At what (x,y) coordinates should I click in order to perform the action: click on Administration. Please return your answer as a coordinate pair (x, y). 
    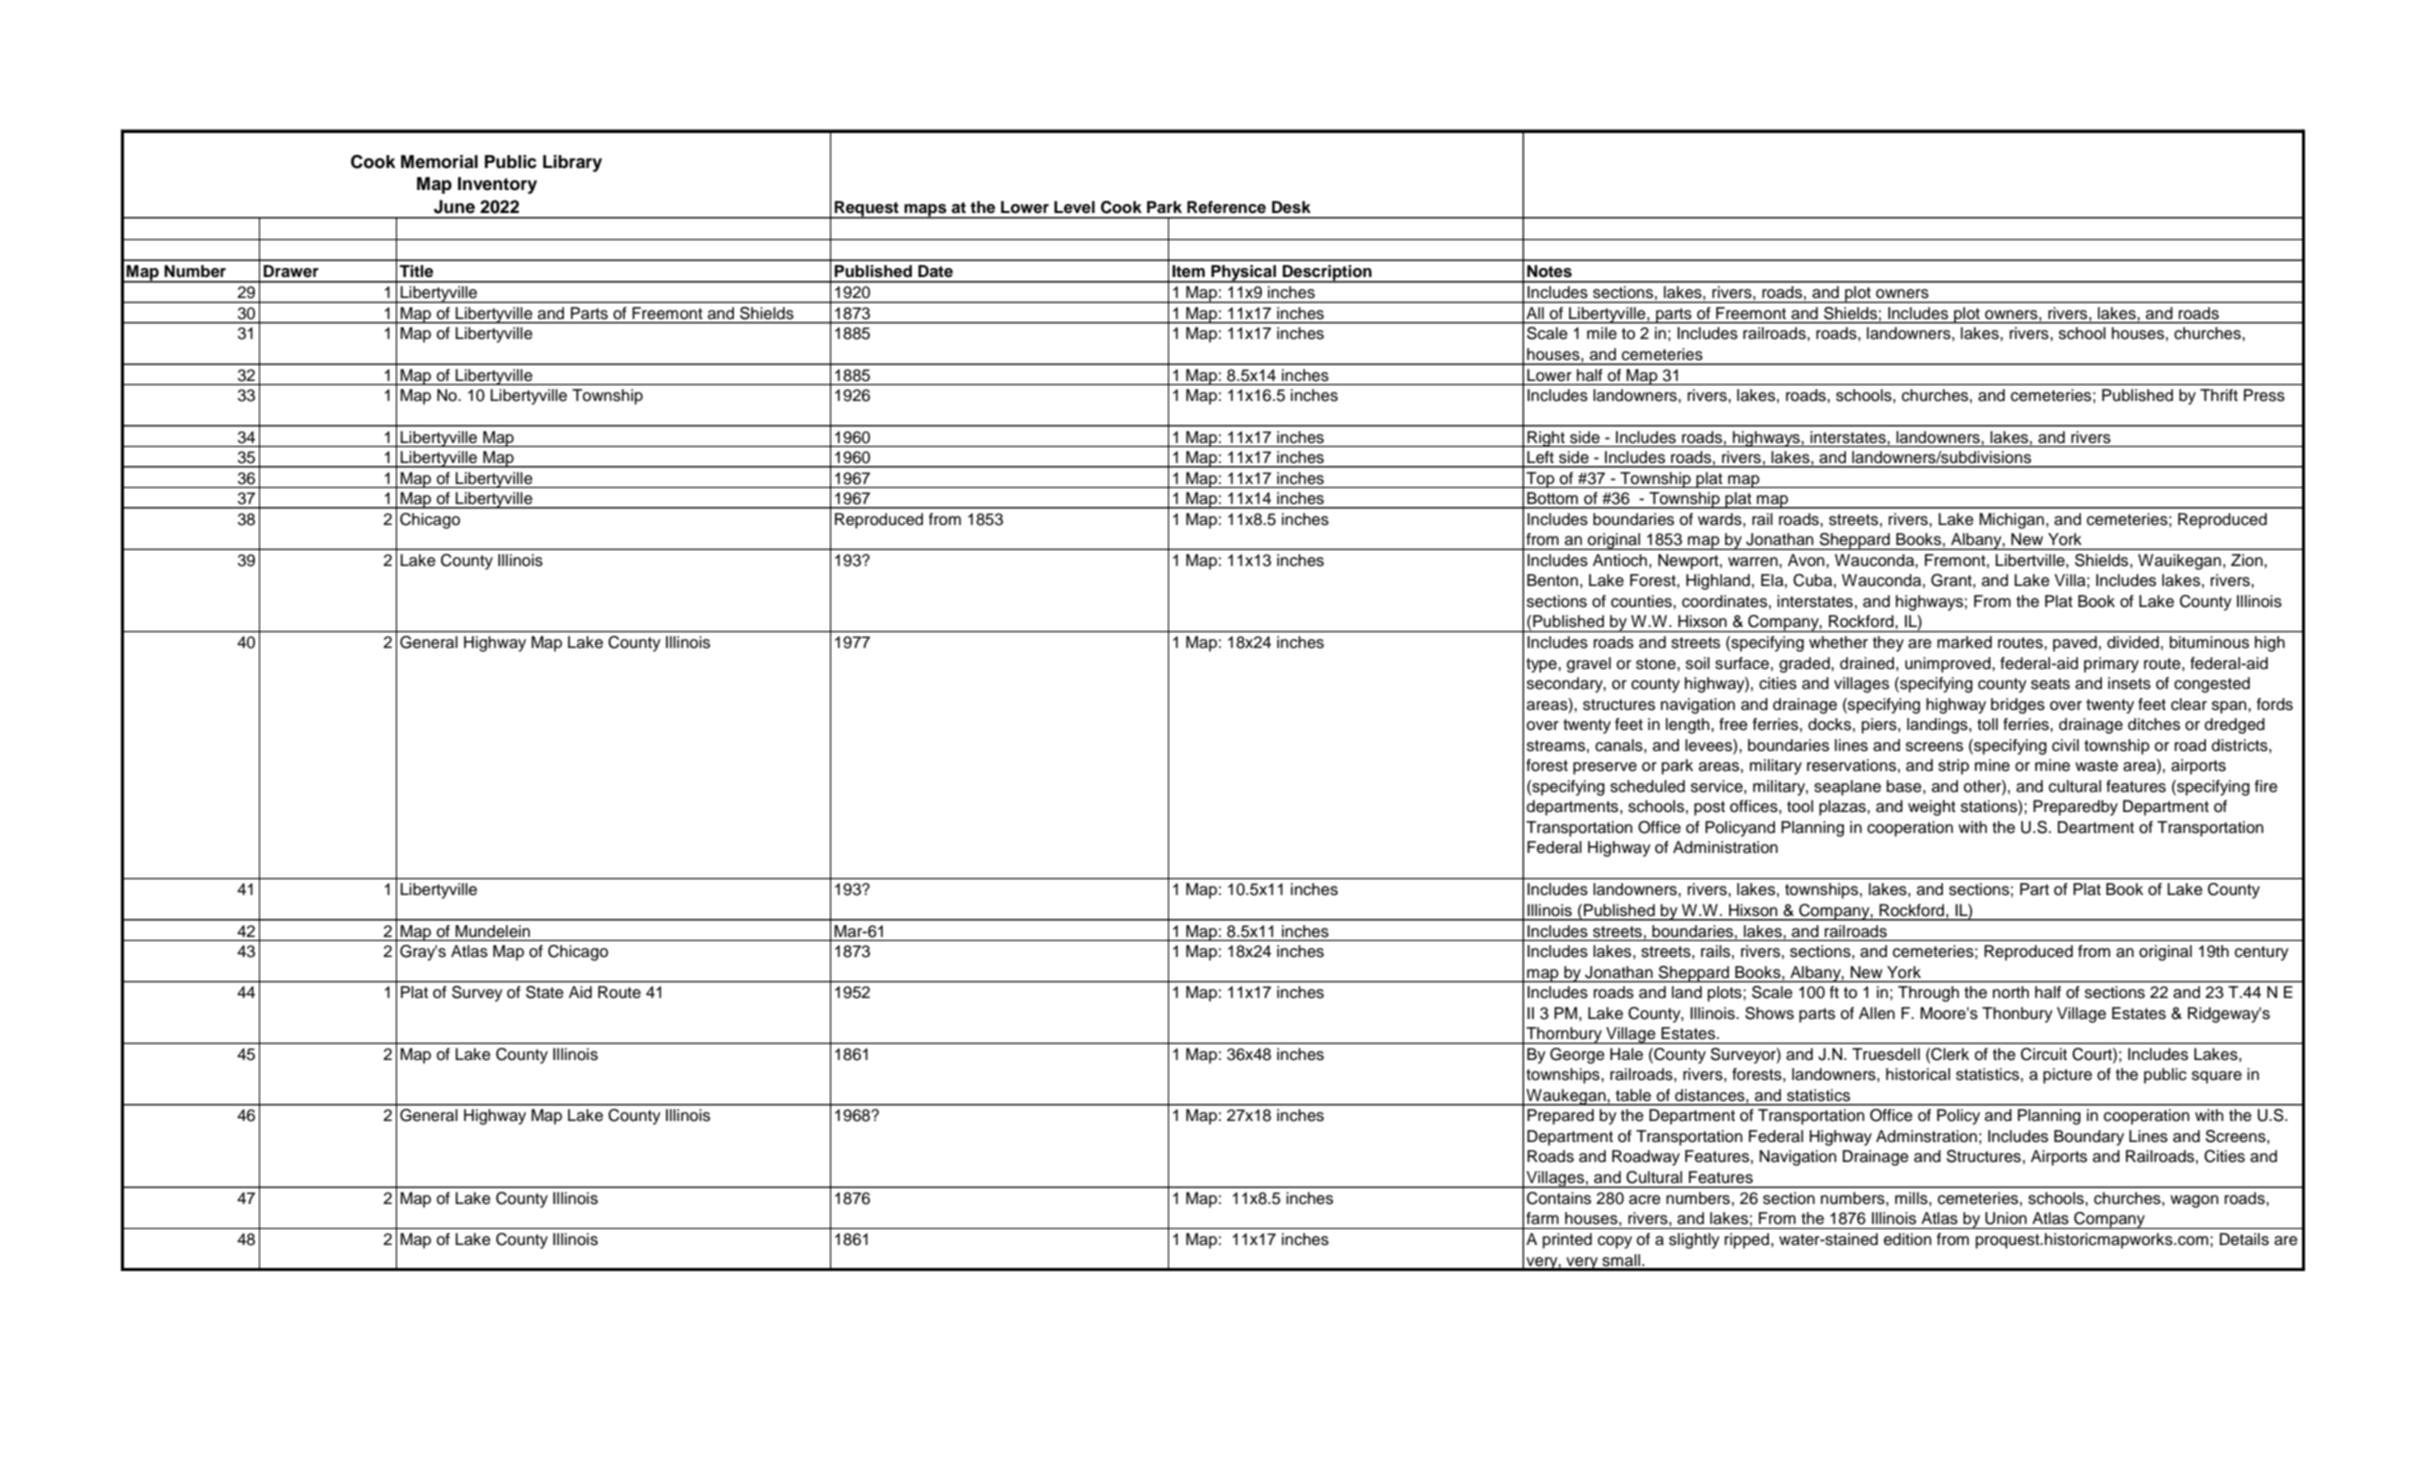
    Looking at the image, I should click on (1725, 847).
